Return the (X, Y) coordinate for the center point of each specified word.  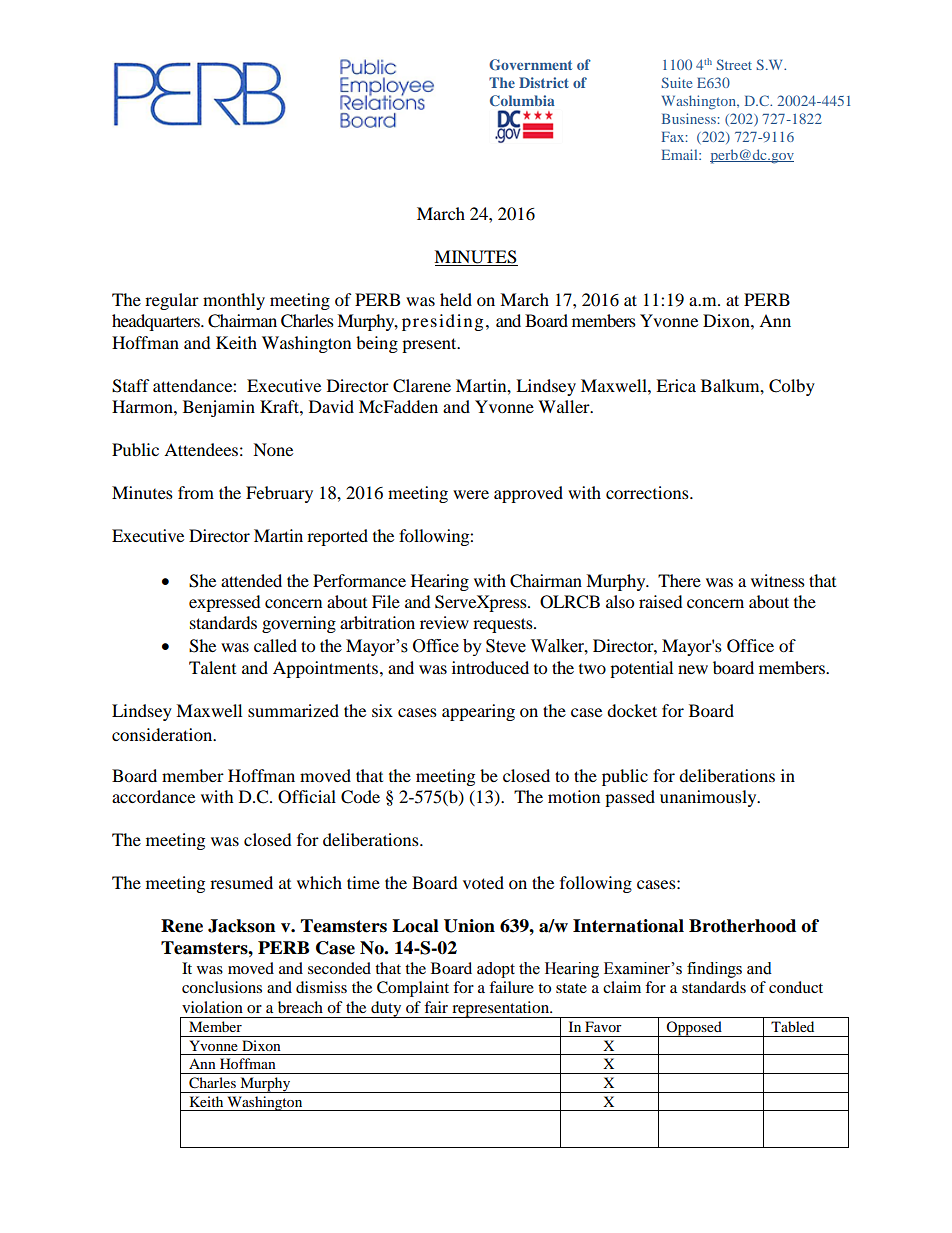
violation (212, 1007)
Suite (676, 82)
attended (251, 580)
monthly (234, 301)
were (471, 494)
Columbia (522, 100)
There (679, 580)
